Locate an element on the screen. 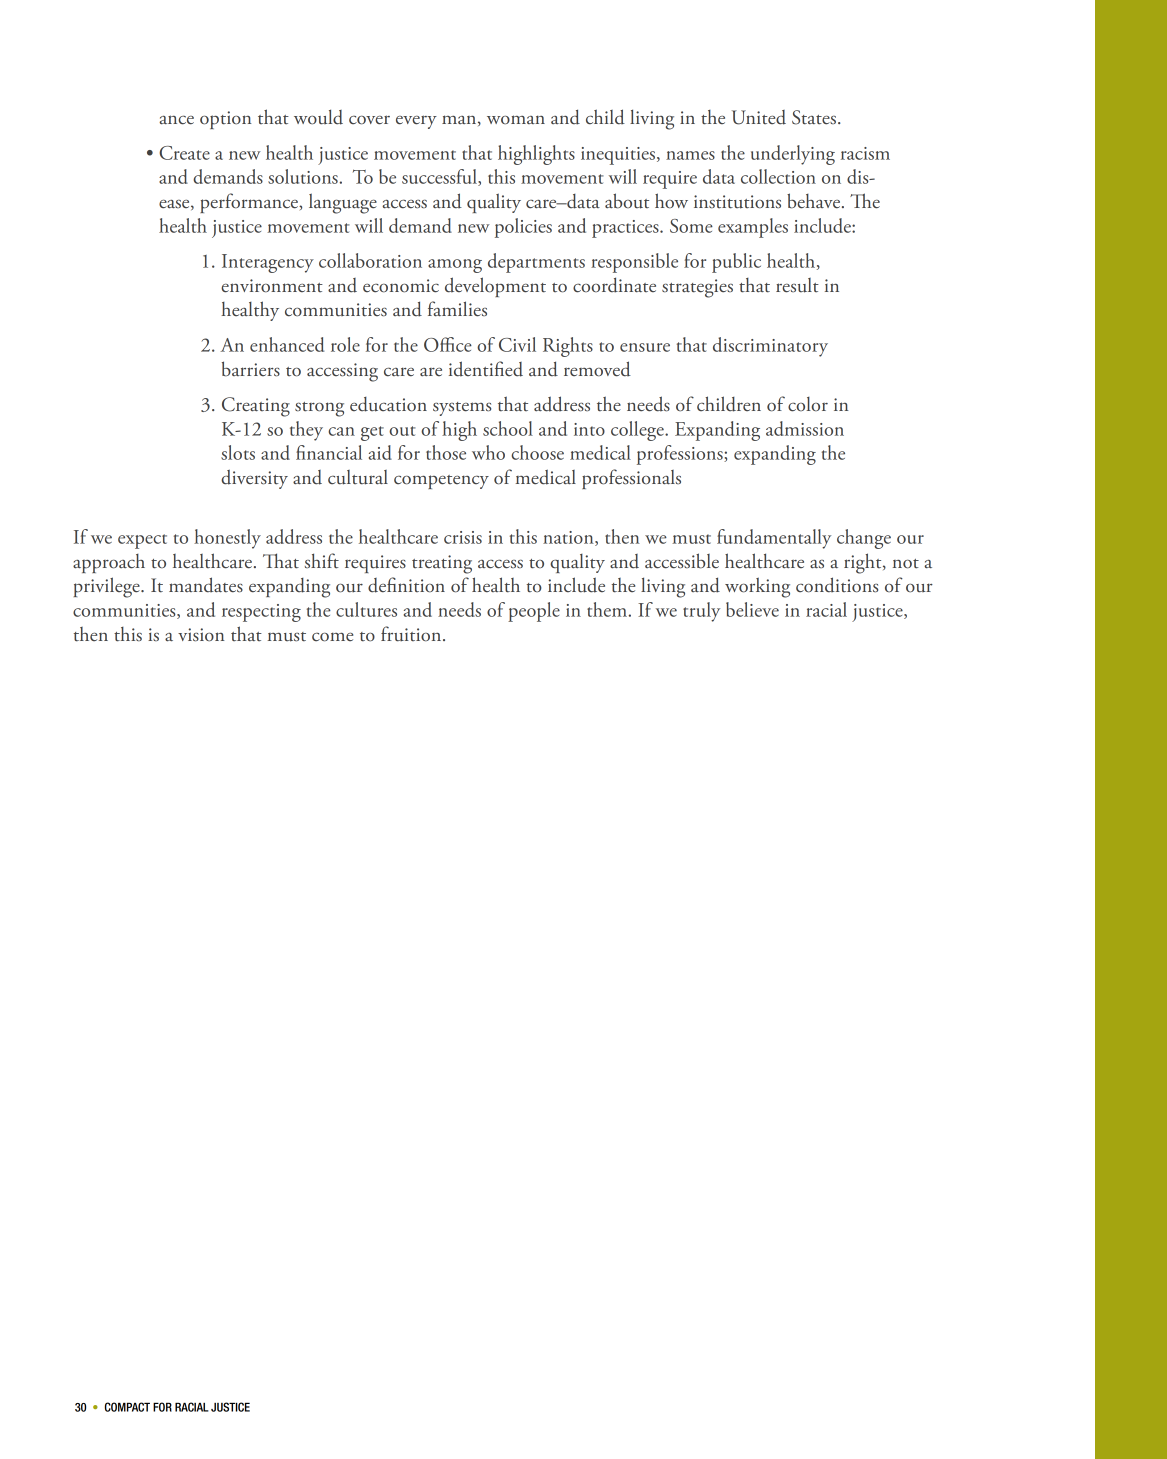 This screenshot has width=1167, height=1459. crisis is located at coordinates (463, 537).
